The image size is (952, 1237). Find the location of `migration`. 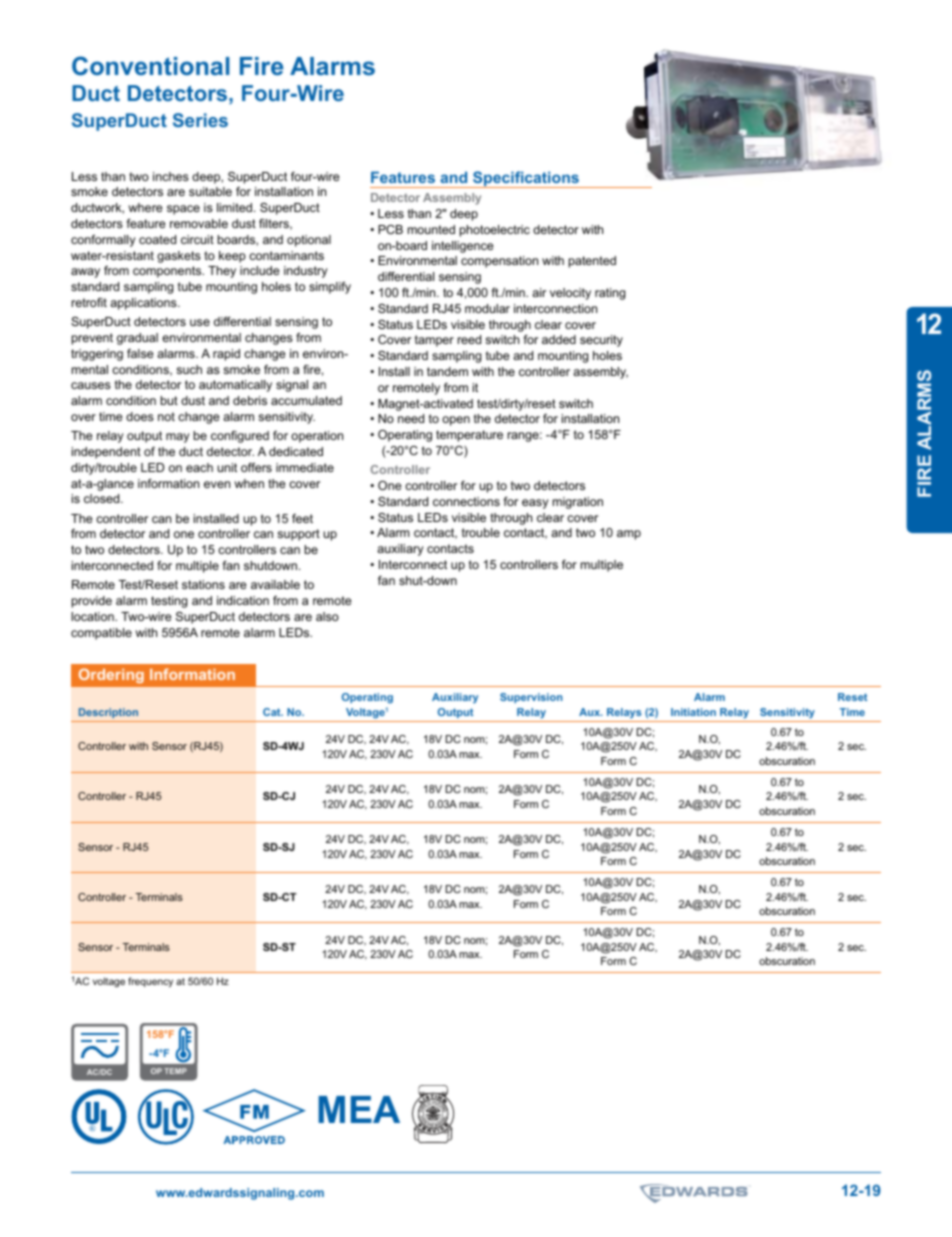

migration is located at coordinates (578, 503).
